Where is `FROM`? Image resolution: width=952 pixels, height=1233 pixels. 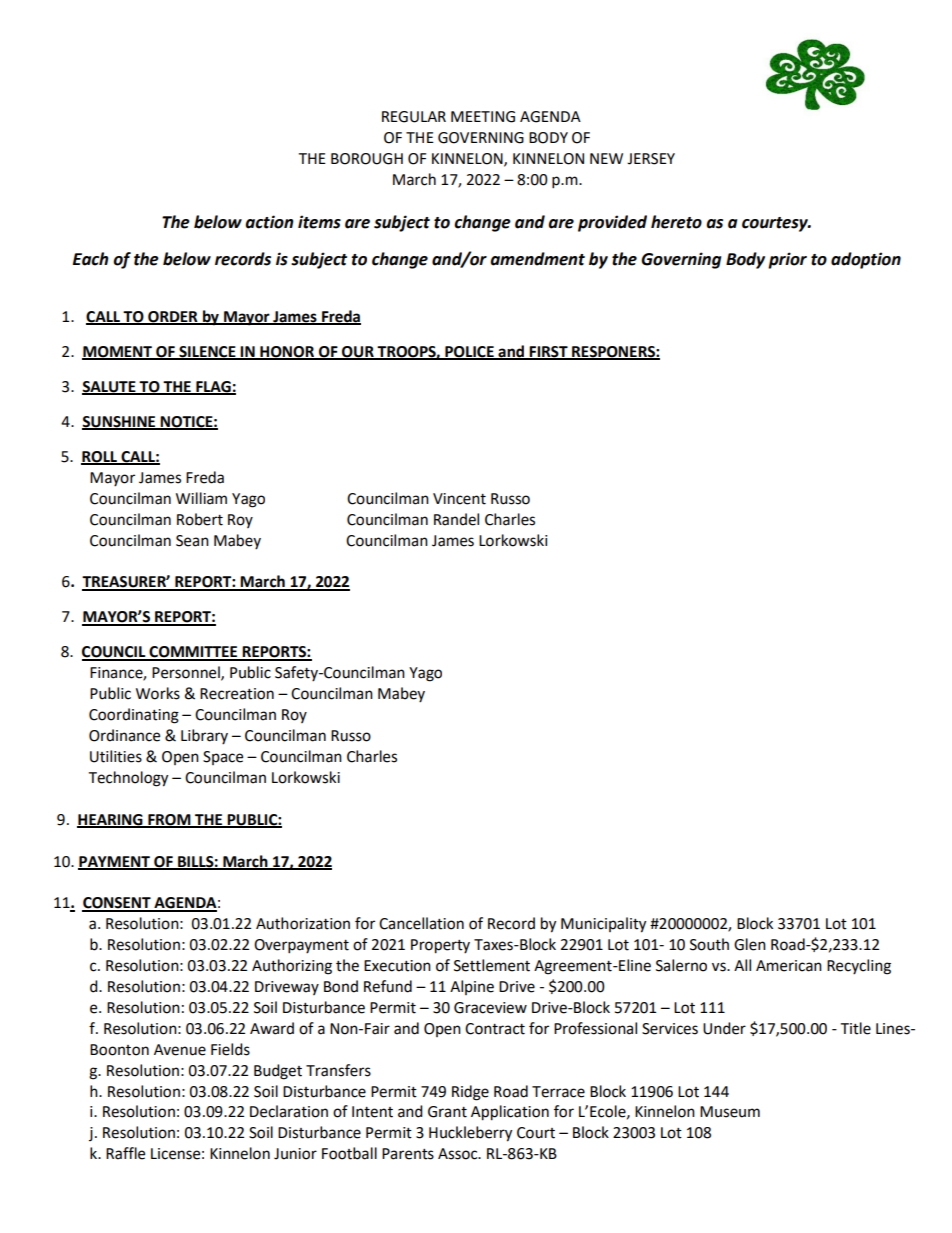 FROM is located at coordinates (169, 820).
